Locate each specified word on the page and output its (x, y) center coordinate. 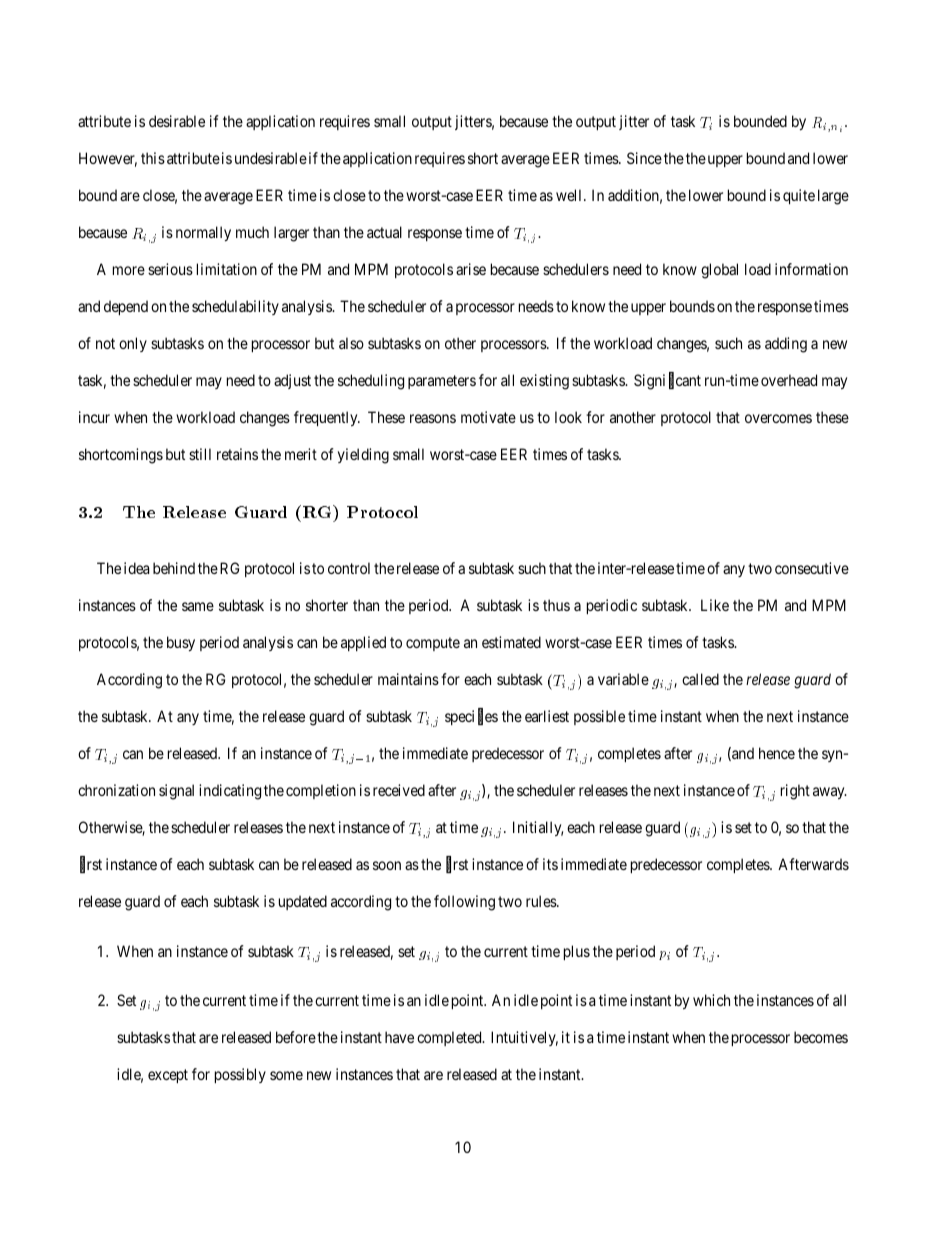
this (153, 158)
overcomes (778, 418)
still (200, 454)
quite (799, 196)
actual (384, 232)
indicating (230, 792)
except (168, 1076)
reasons (433, 418)
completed (450, 1038)
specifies (471, 717)
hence (777, 753)
